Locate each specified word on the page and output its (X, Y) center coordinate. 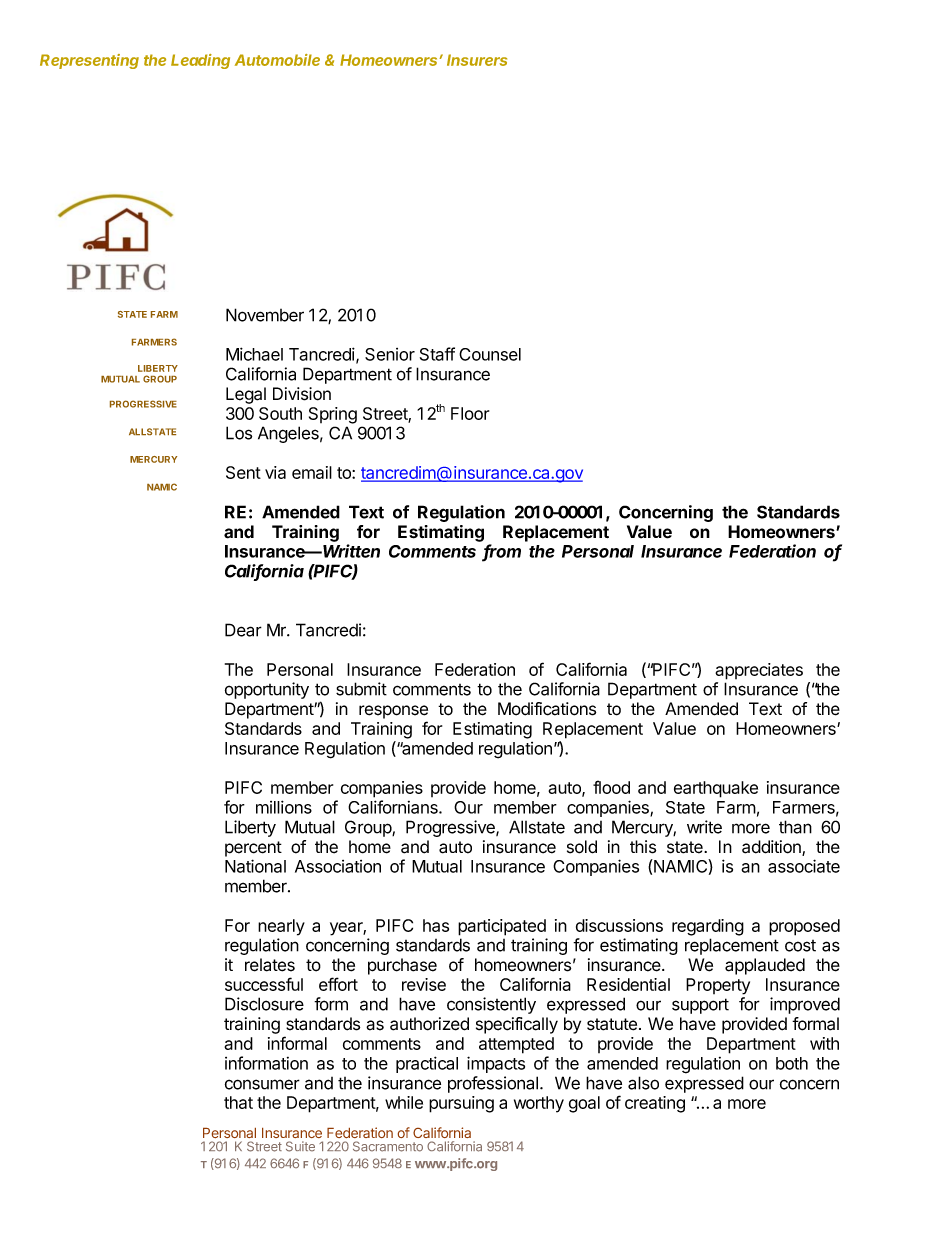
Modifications (547, 709)
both (792, 1063)
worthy (539, 1104)
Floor (470, 413)
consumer (262, 1084)
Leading (200, 61)
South (280, 413)
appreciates (759, 671)
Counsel (490, 354)
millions (284, 807)
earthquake (716, 789)
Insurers (477, 60)
